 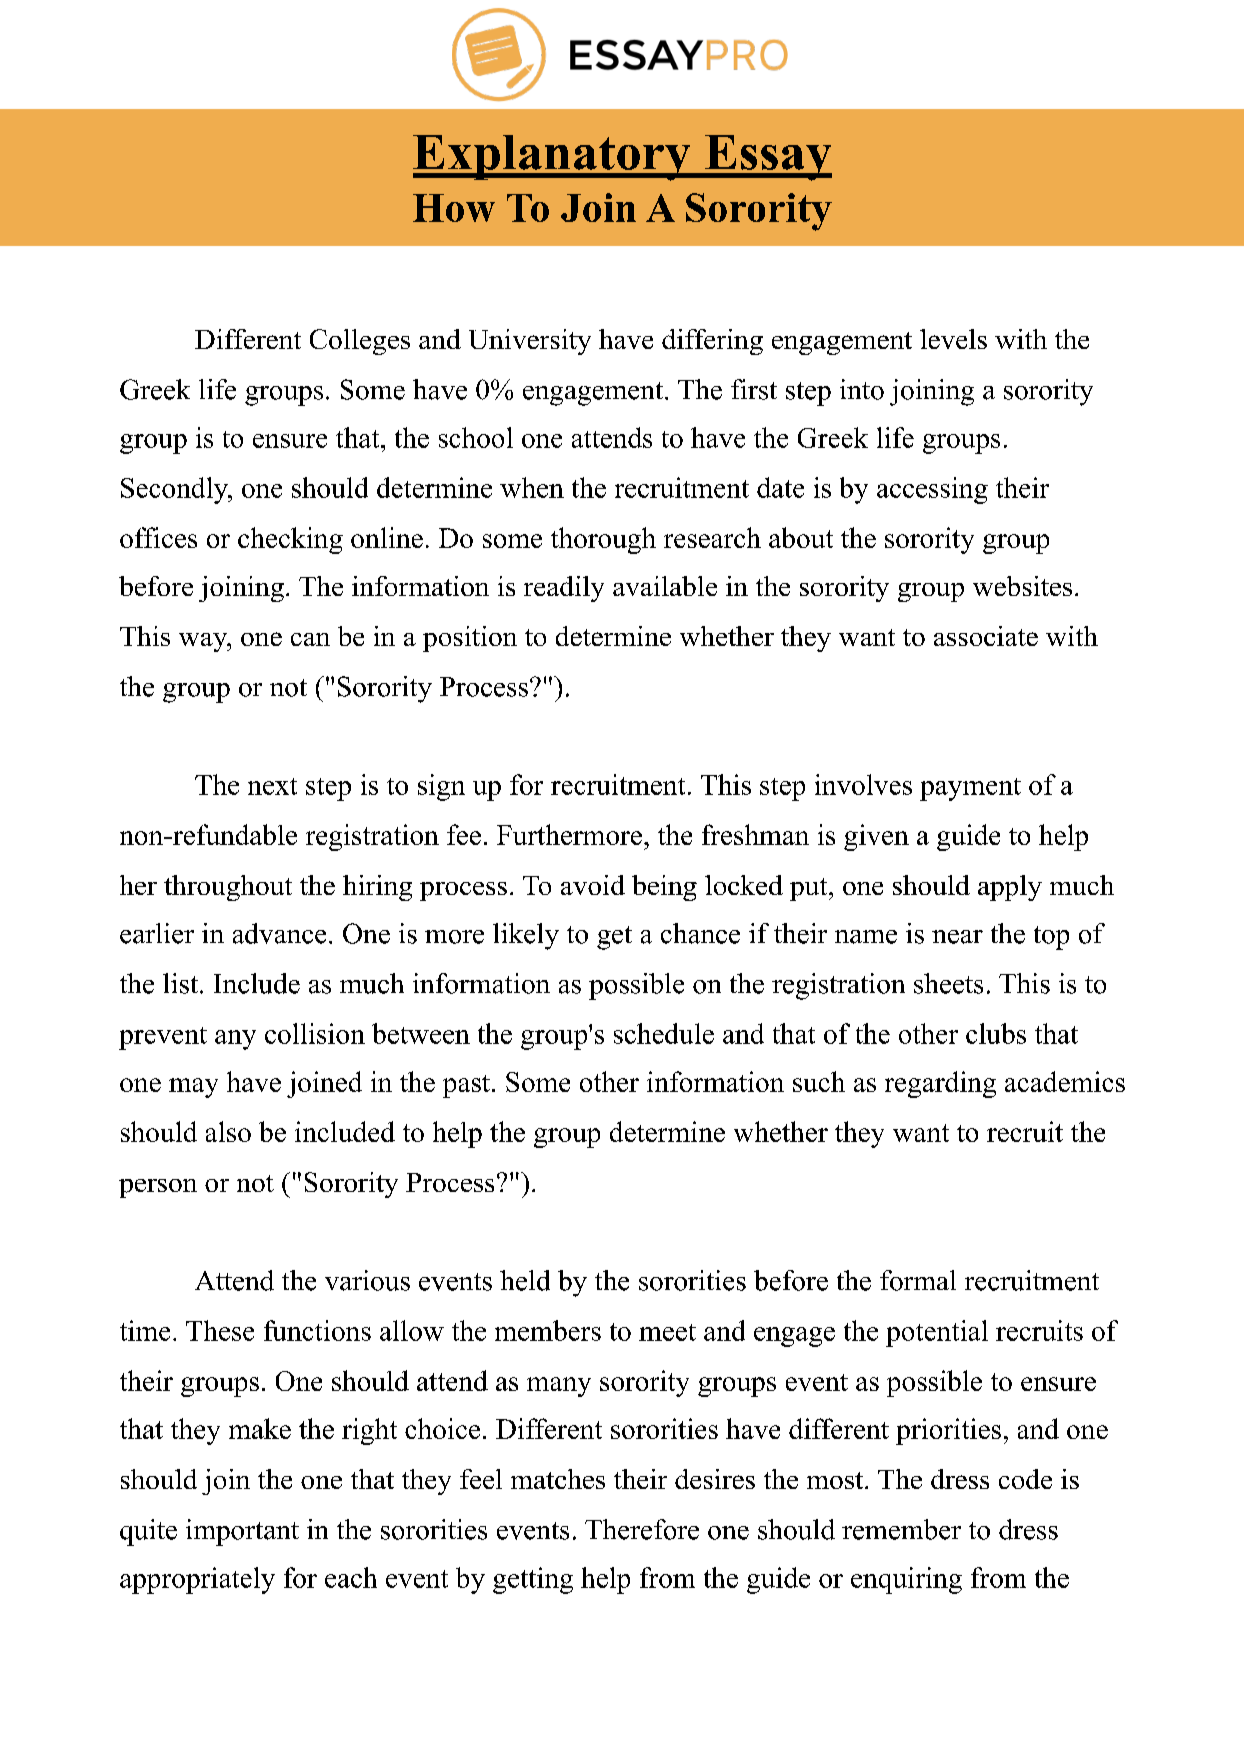 What do you see at coordinates (953, 339) in the screenshot?
I see `levels` at bounding box center [953, 339].
